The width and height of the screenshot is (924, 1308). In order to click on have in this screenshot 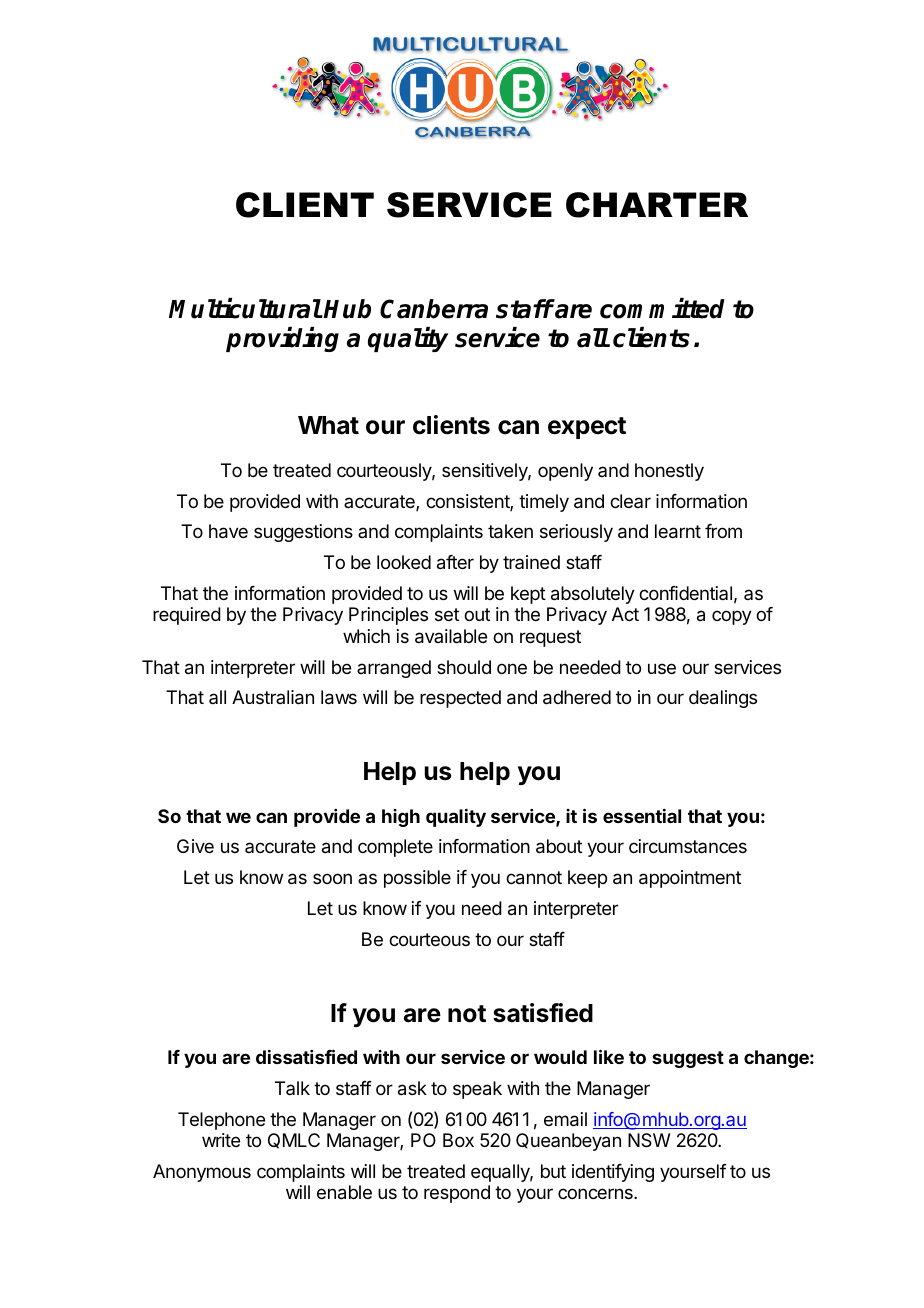, I will do `click(228, 531)`.
